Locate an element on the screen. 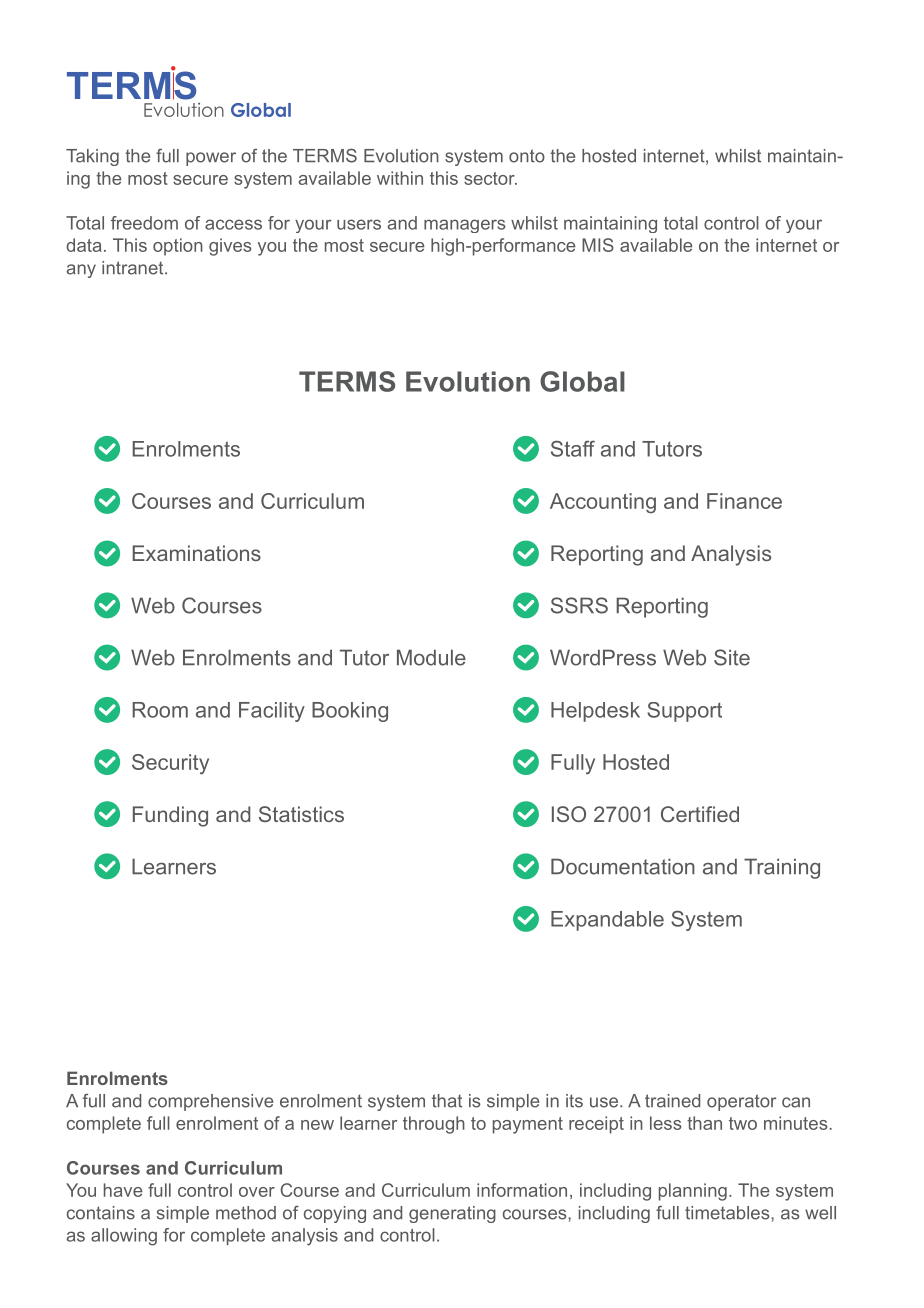  that is located at coordinates (447, 1101).
